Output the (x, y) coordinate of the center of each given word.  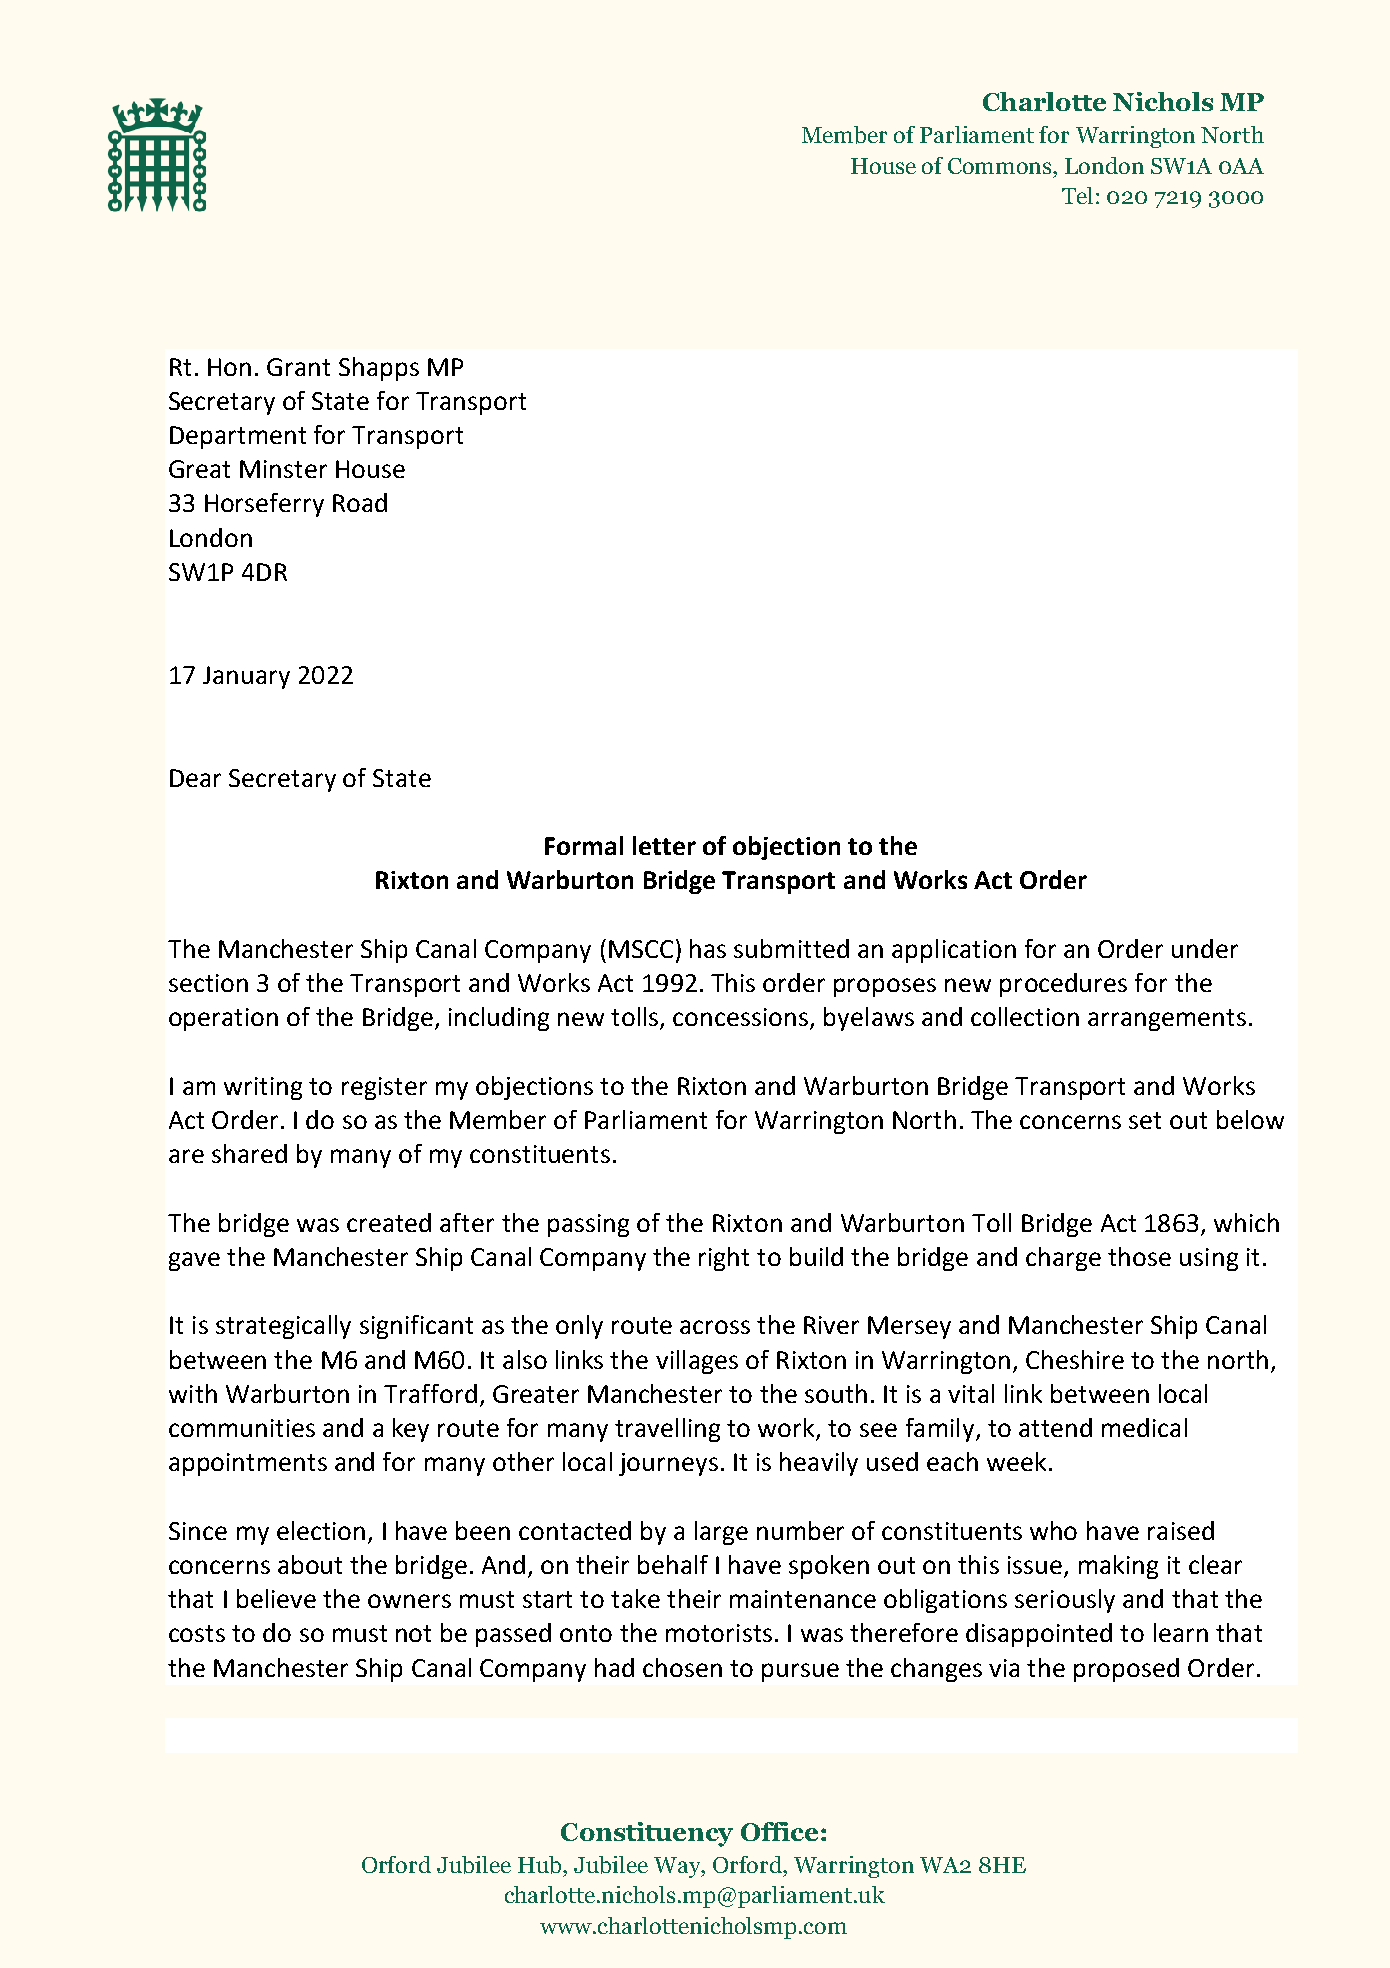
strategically (283, 1327)
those (1139, 1256)
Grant (298, 367)
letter (664, 845)
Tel (1077, 195)
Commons (1001, 166)
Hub (541, 1865)
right (724, 1259)
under (1205, 948)
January (246, 677)
